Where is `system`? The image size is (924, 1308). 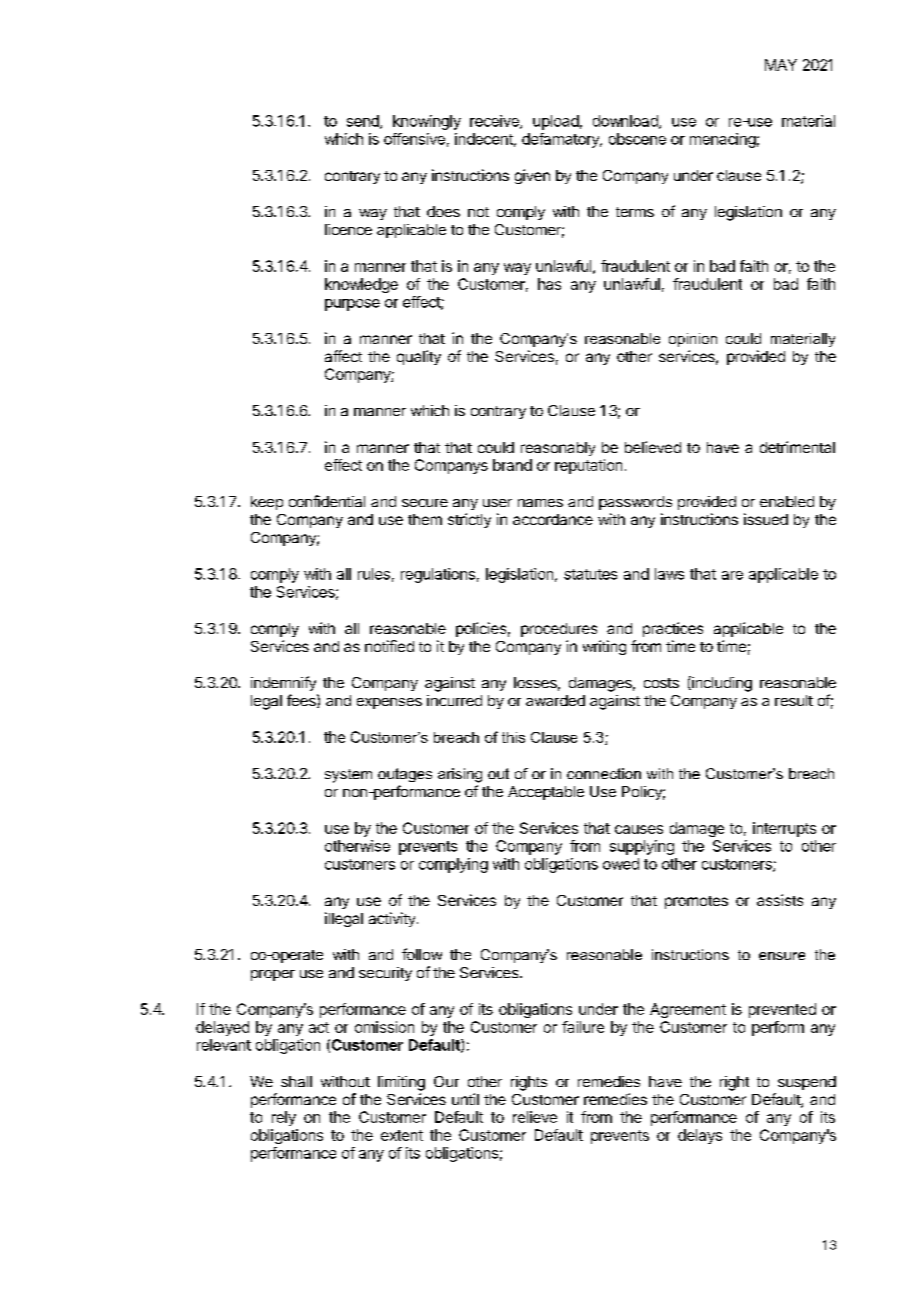
system is located at coordinates (348, 776).
